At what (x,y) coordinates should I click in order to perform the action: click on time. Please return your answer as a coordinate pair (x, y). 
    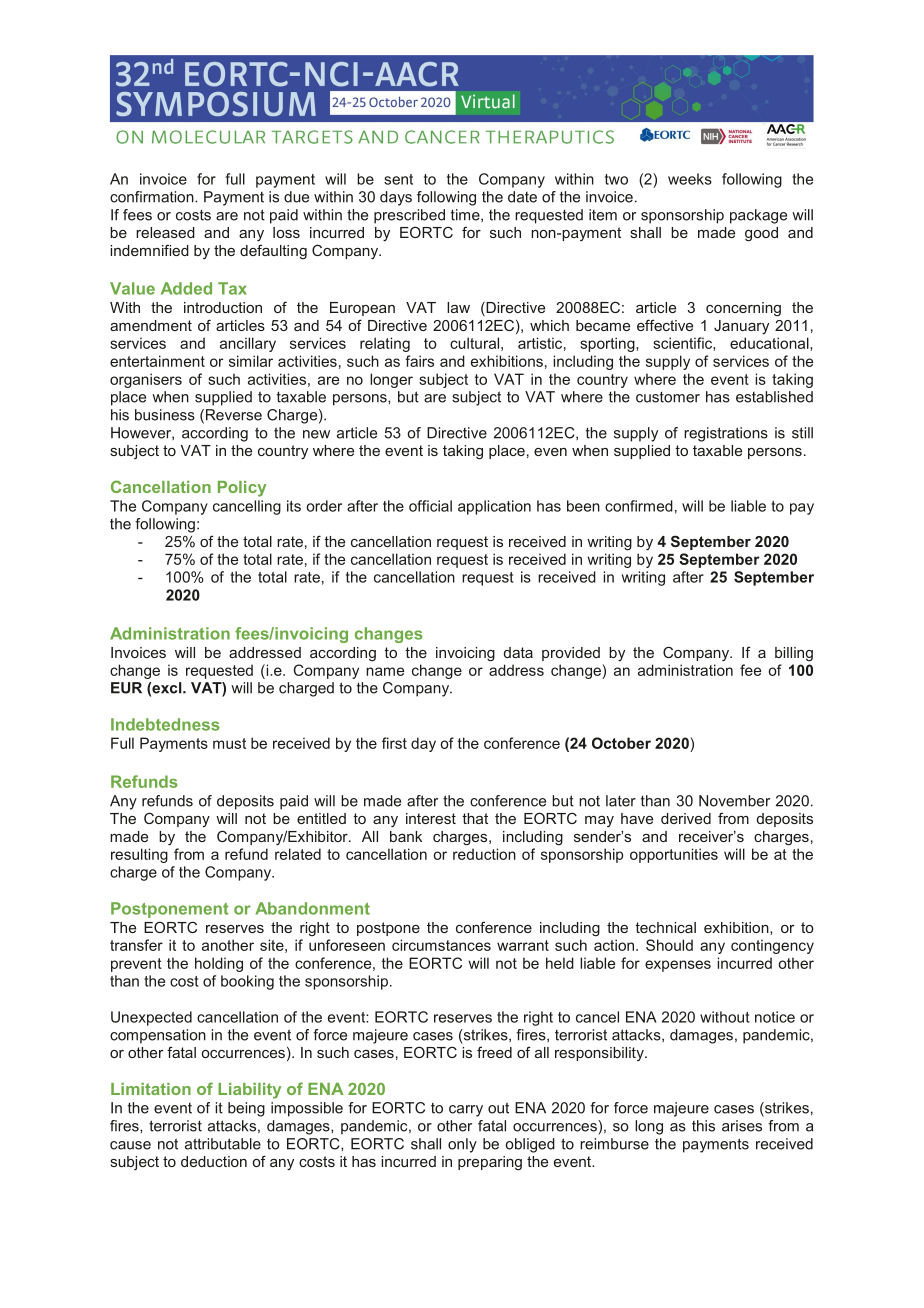
    Looking at the image, I should click on (466, 215).
